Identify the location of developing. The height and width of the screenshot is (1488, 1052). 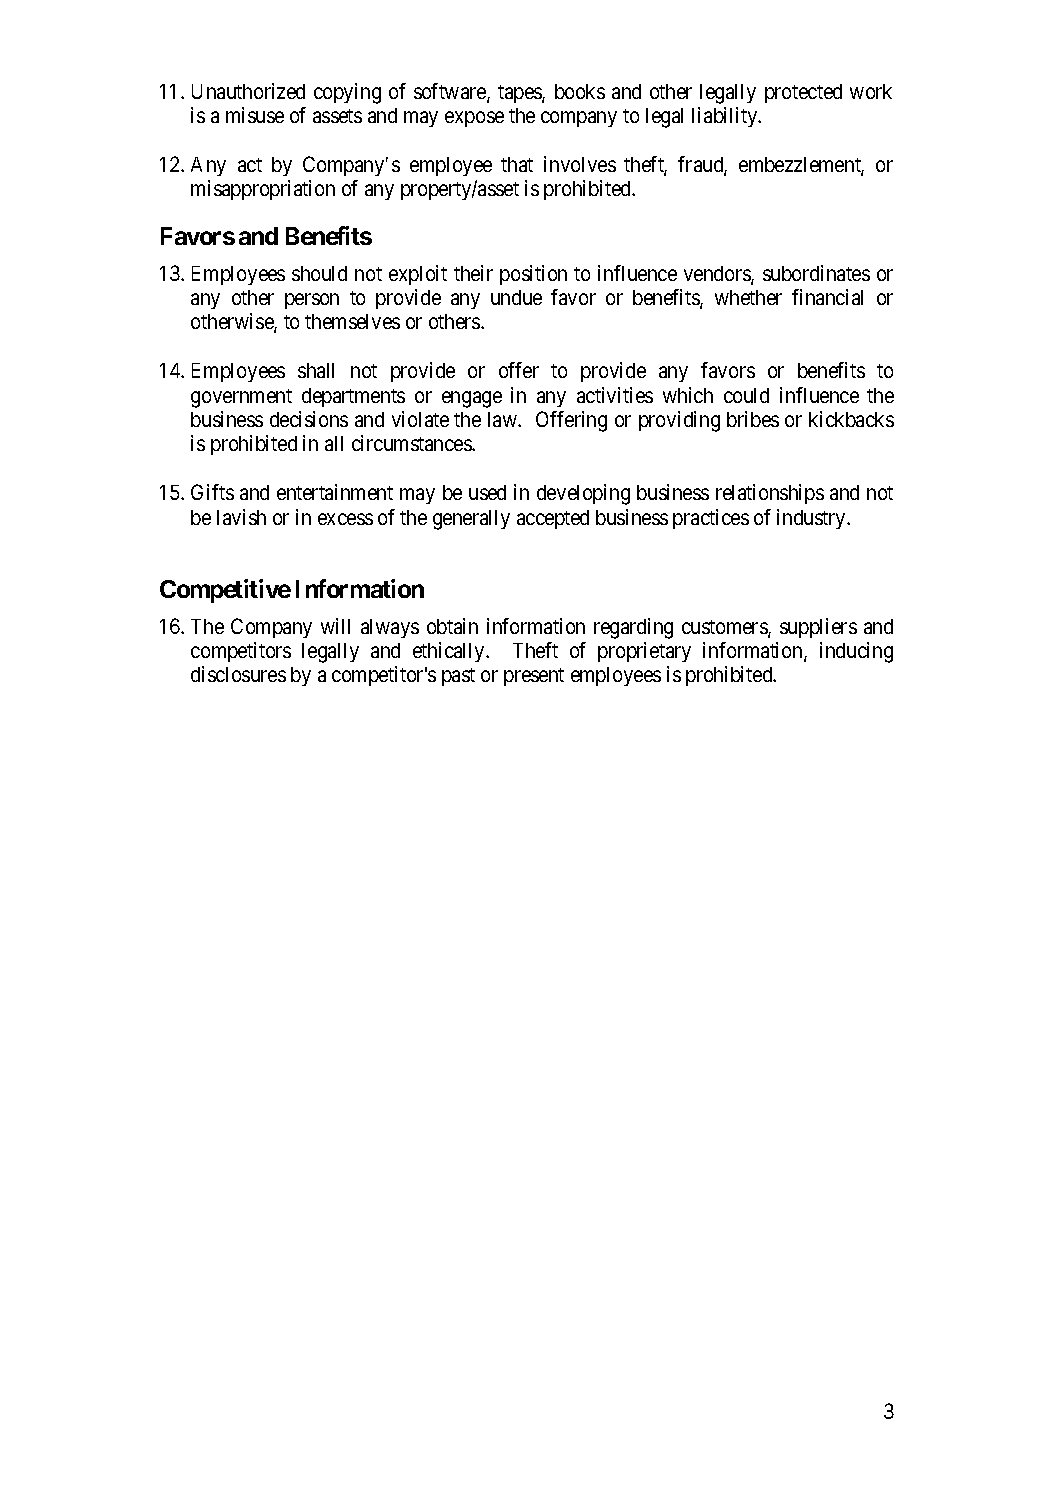
(583, 494).
